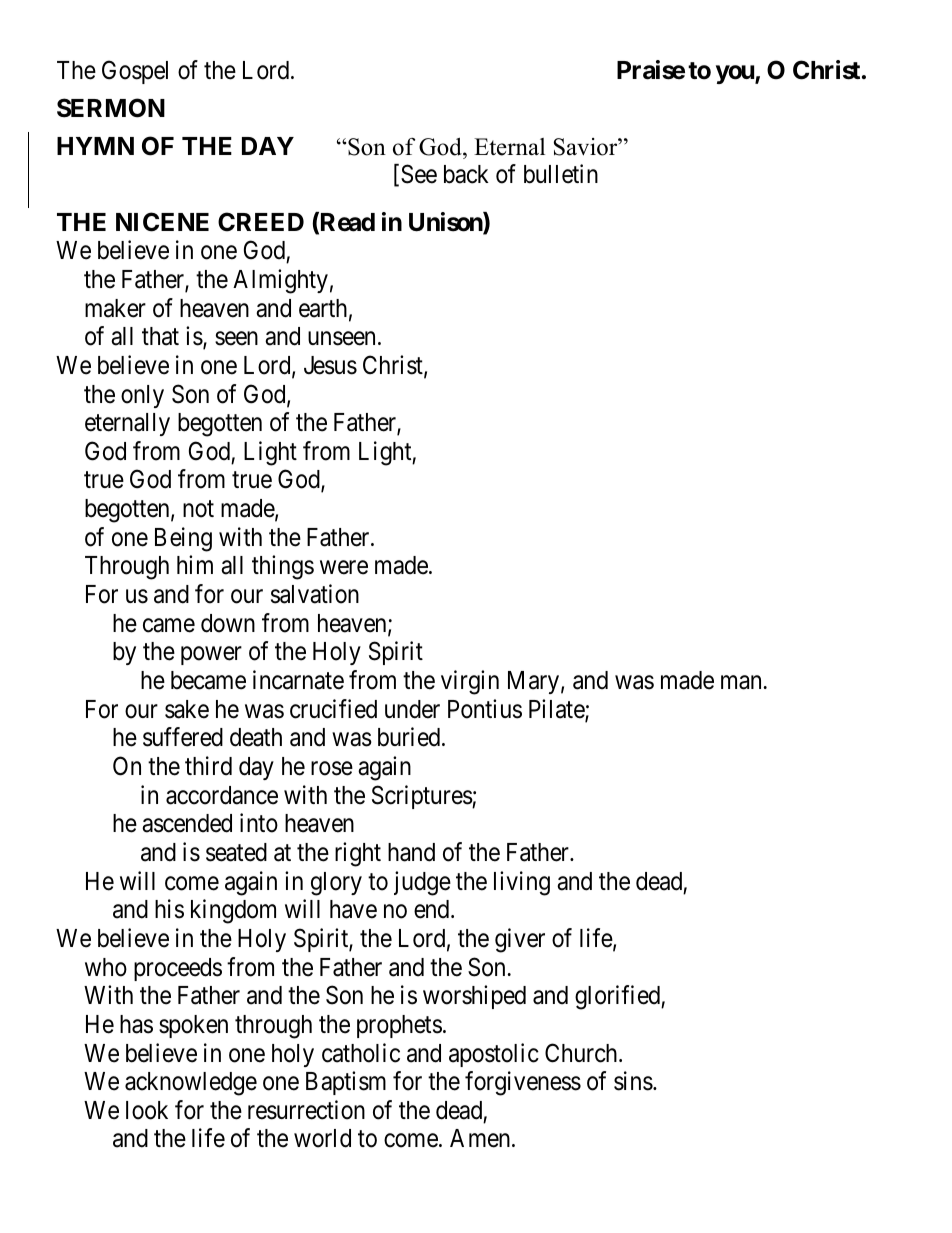 Image resolution: width=952 pixels, height=1233 pixels. I want to click on Jesus, so click(330, 365).
